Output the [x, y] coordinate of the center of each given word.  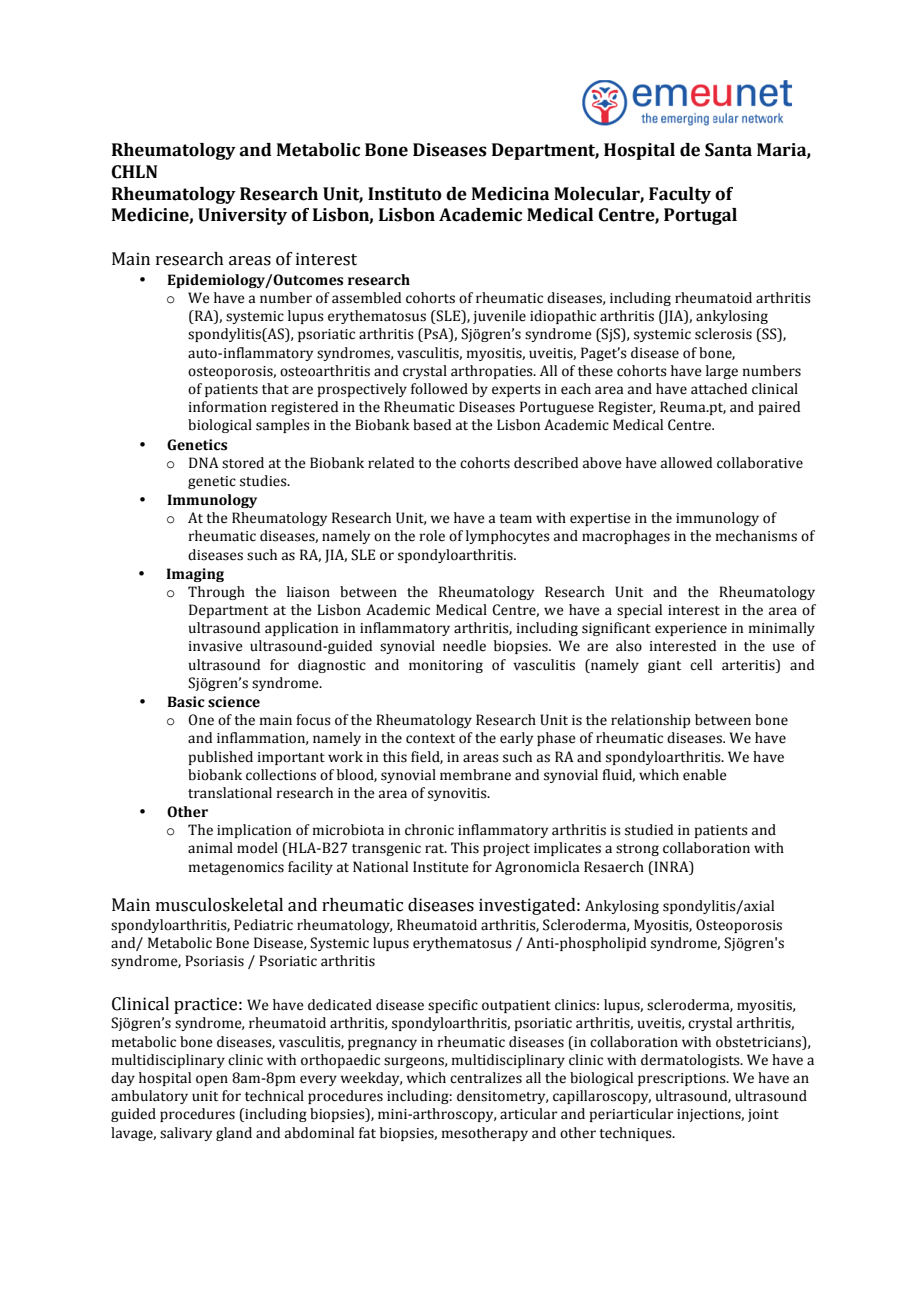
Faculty [680, 195]
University [242, 216]
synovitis [458, 794]
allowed [686, 463]
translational [230, 793]
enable [705, 775]
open [212, 1080]
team [515, 519]
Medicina [510, 194]
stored [243, 463]
